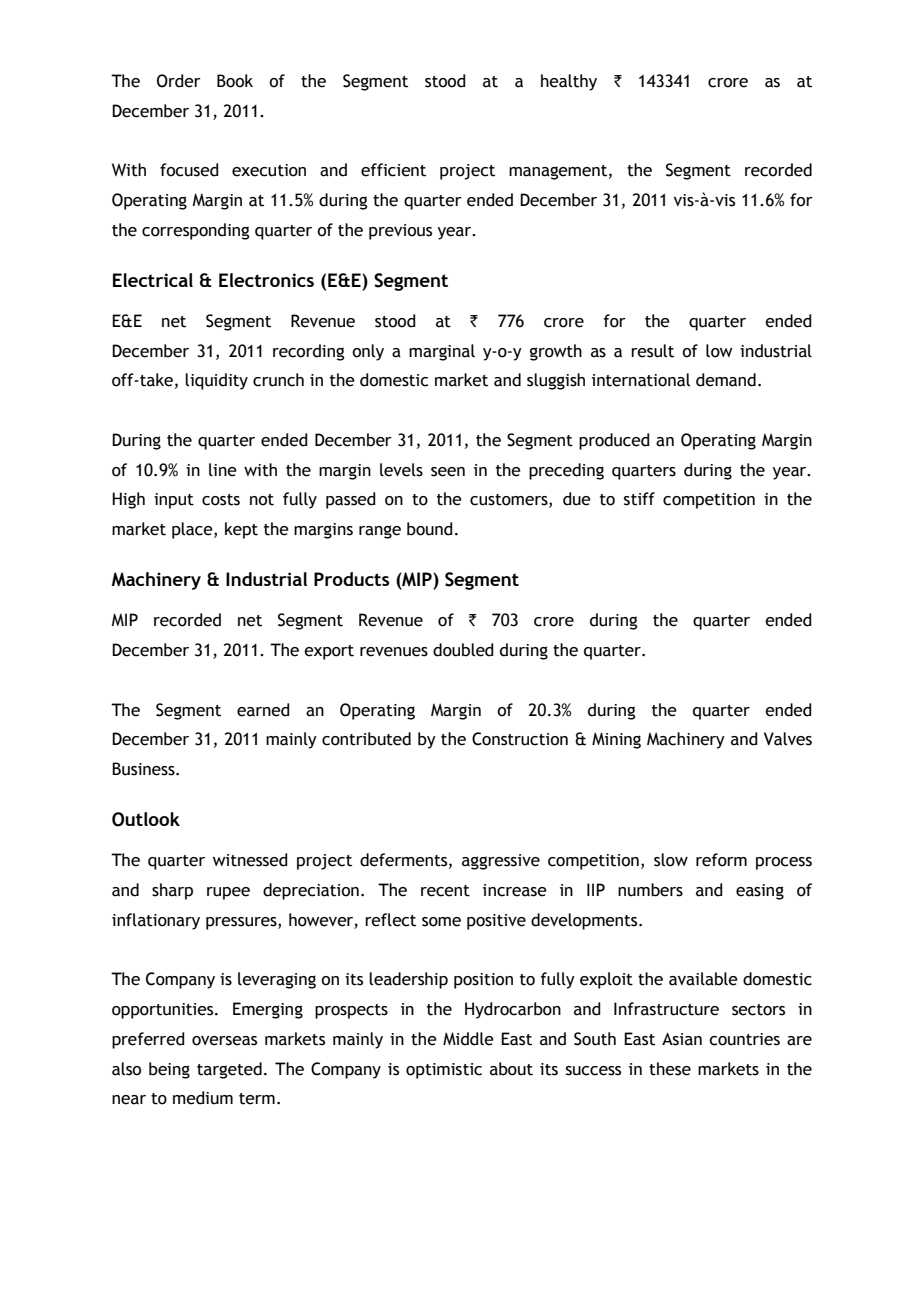  Describe the element at coordinates (229, 1070) in the screenshot. I see `targeted` at that location.
